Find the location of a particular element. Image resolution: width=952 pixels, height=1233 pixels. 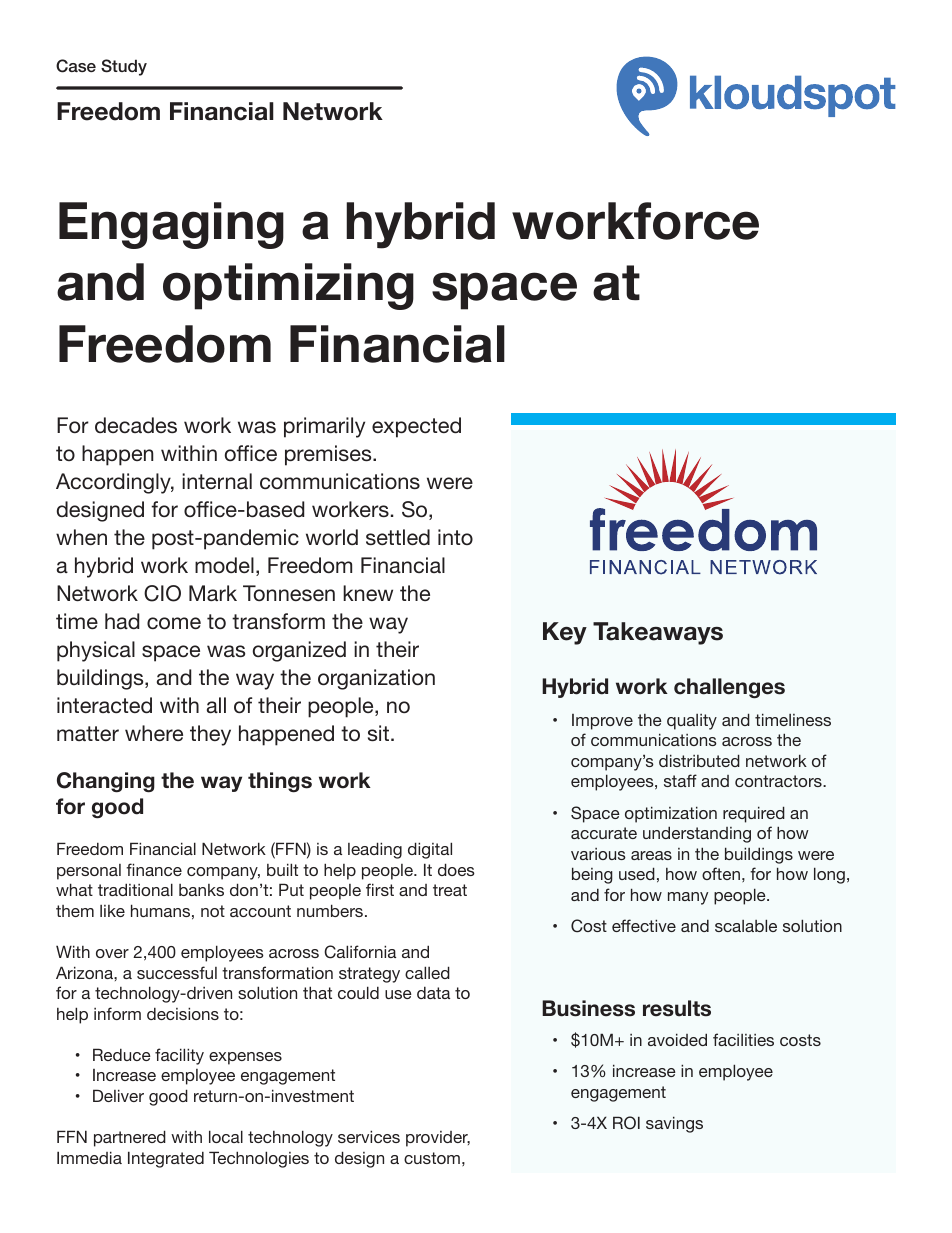

optimizing is located at coordinates (288, 286).
